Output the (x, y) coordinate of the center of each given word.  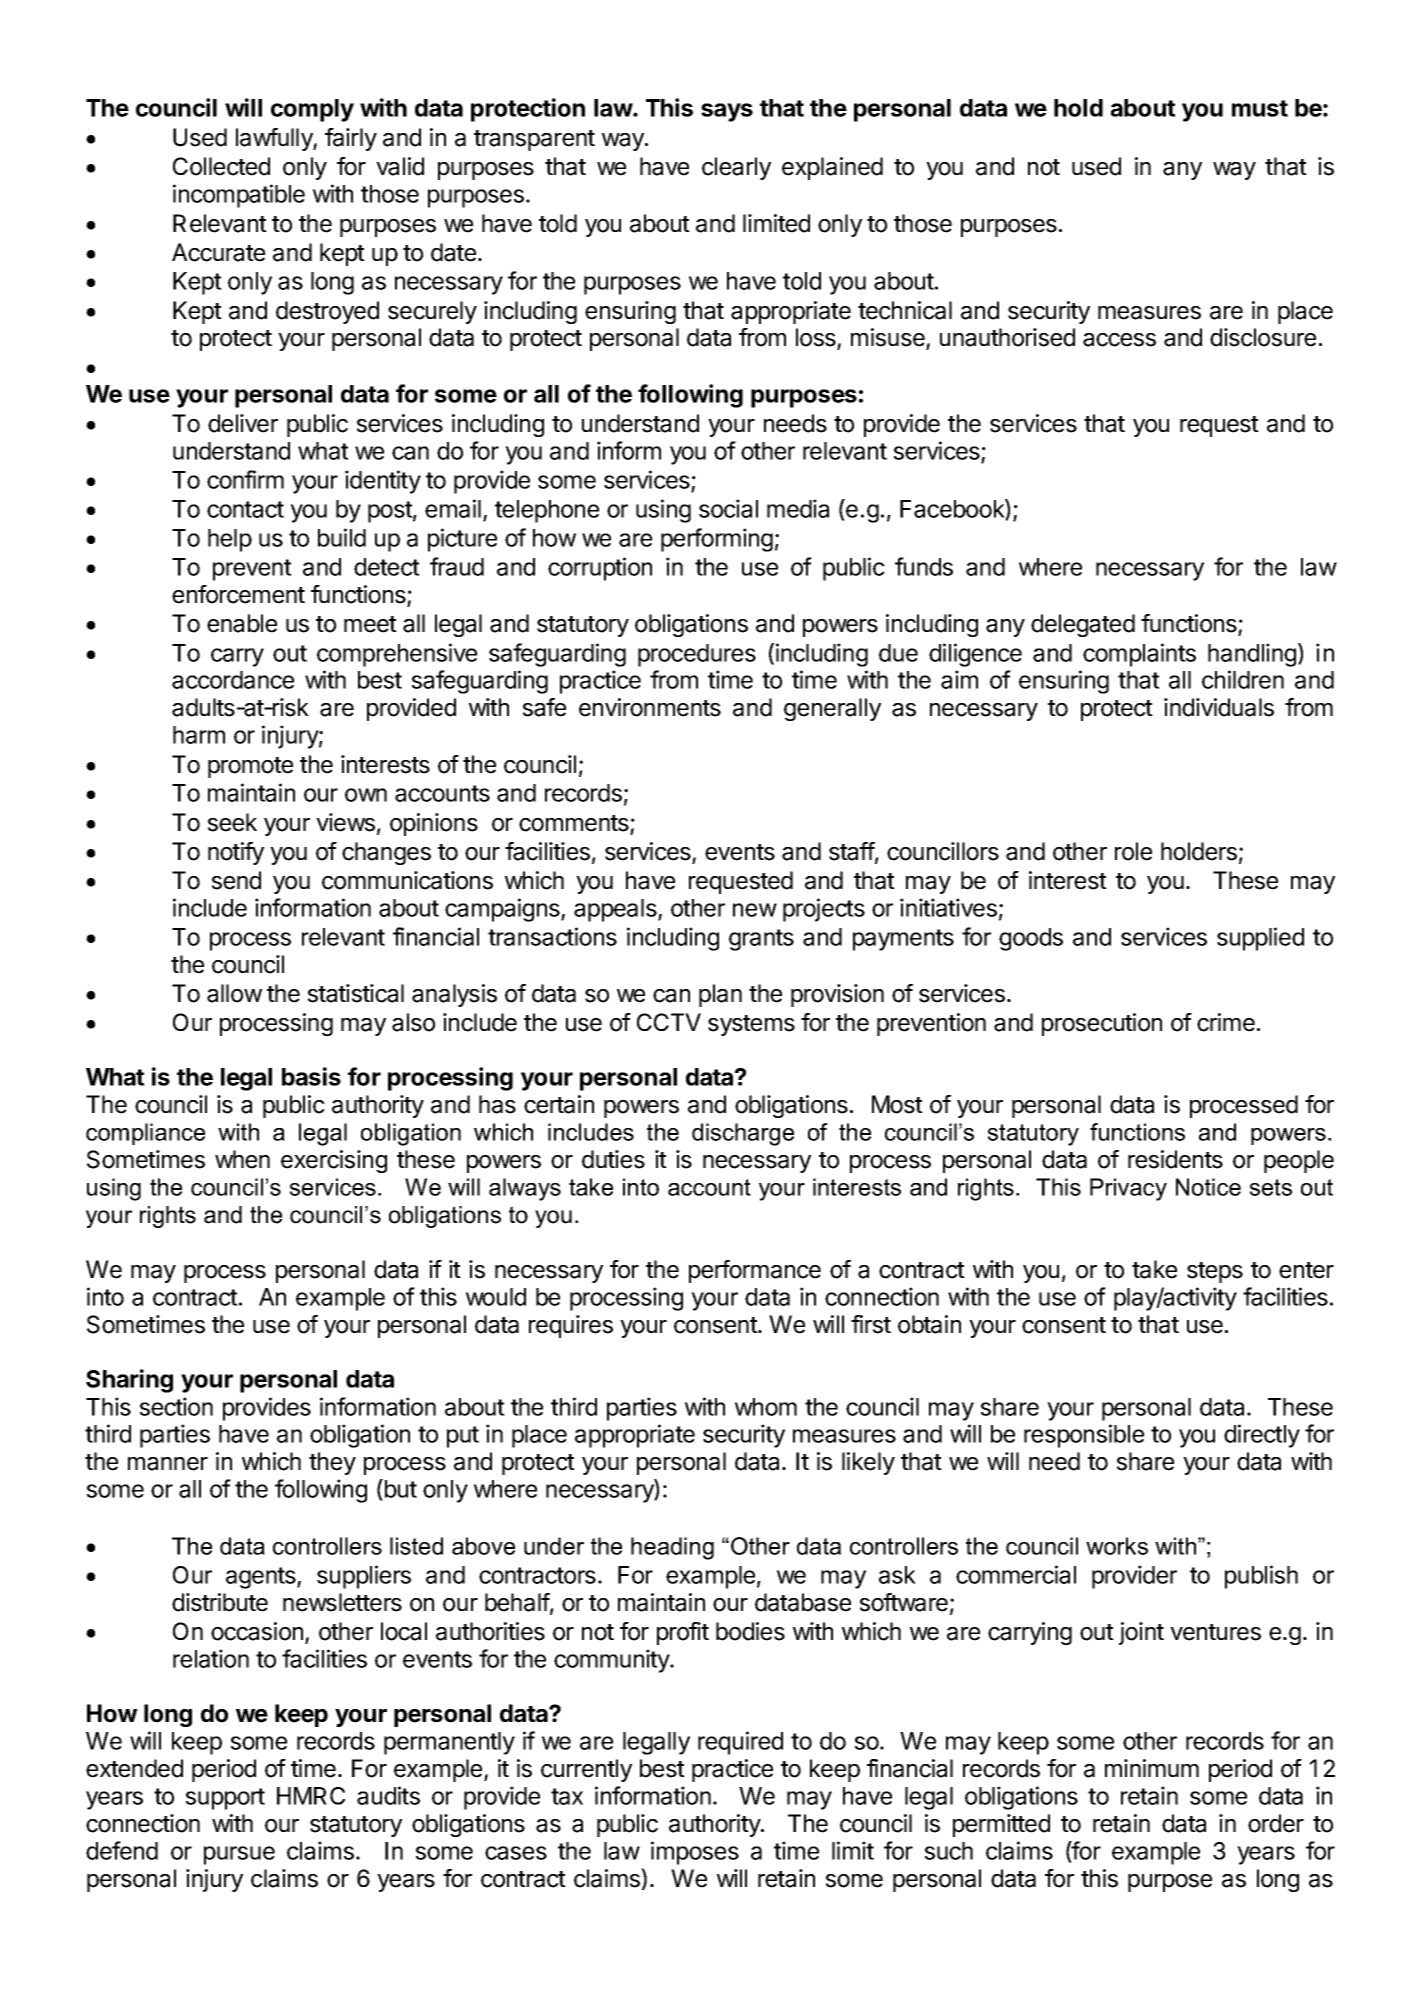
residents (1175, 1159)
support (225, 1799)
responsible (1084, 1436)
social (728, 508)
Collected (221, 166)
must (1260, 108)
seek (232, 822)
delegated (1083, 625)
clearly (736, 168)
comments (575, 824)
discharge (743, 1134)
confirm (245, 479)
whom (766, 1407)
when (242, 1159)
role (1133, 851)
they (332, 1463)
